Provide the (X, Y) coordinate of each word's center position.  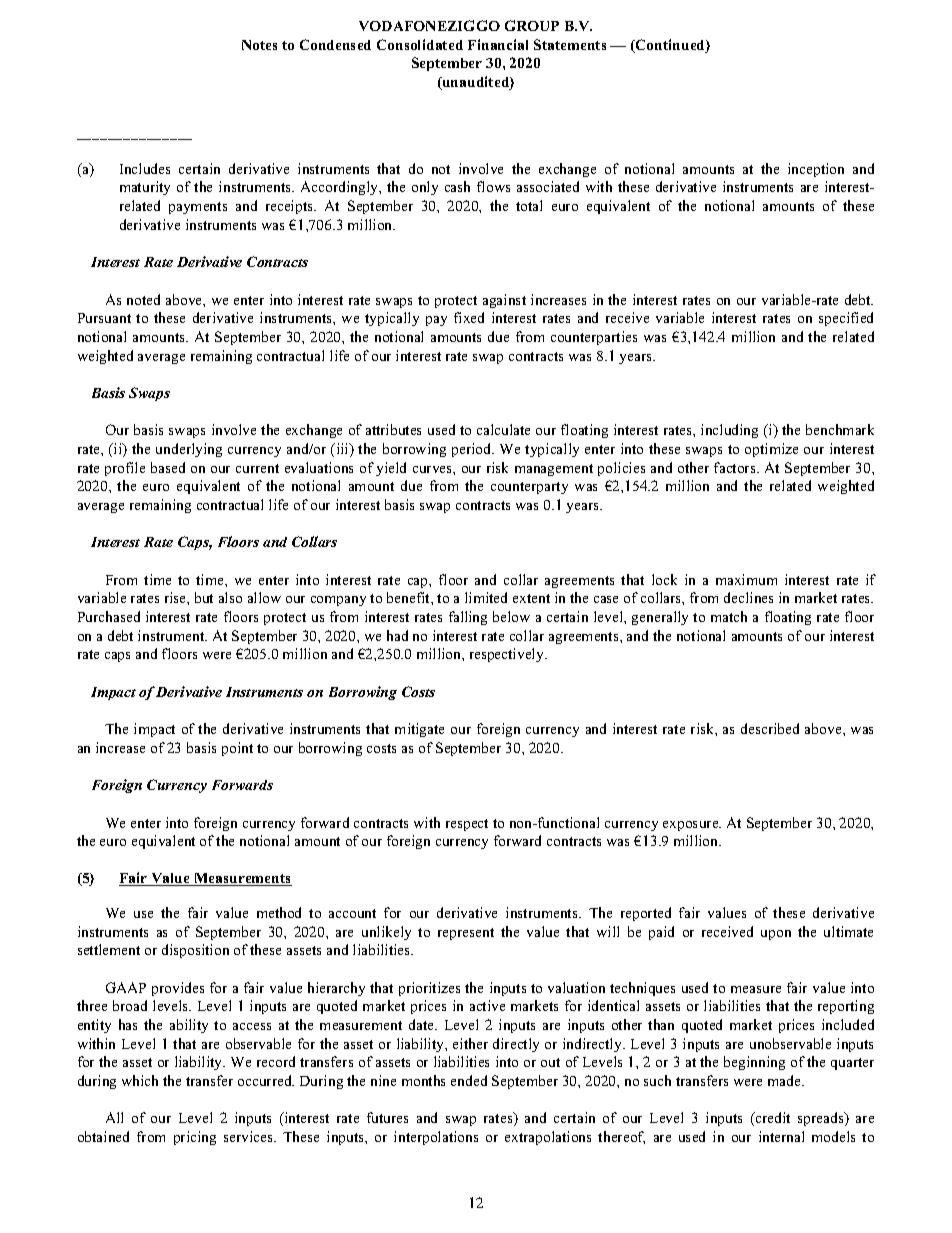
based (168, 467)
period (473, 450)
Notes (259, 45)
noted (143, 299)
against (504, 301)
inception (816, 170)
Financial (498, 44)
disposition (195, 951)
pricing (195, 1138)
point (237, 749)
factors (736, 467)
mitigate (419, 730)
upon (776, 935)
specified (846, 319)
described (770, 728)
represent (466, 934)
